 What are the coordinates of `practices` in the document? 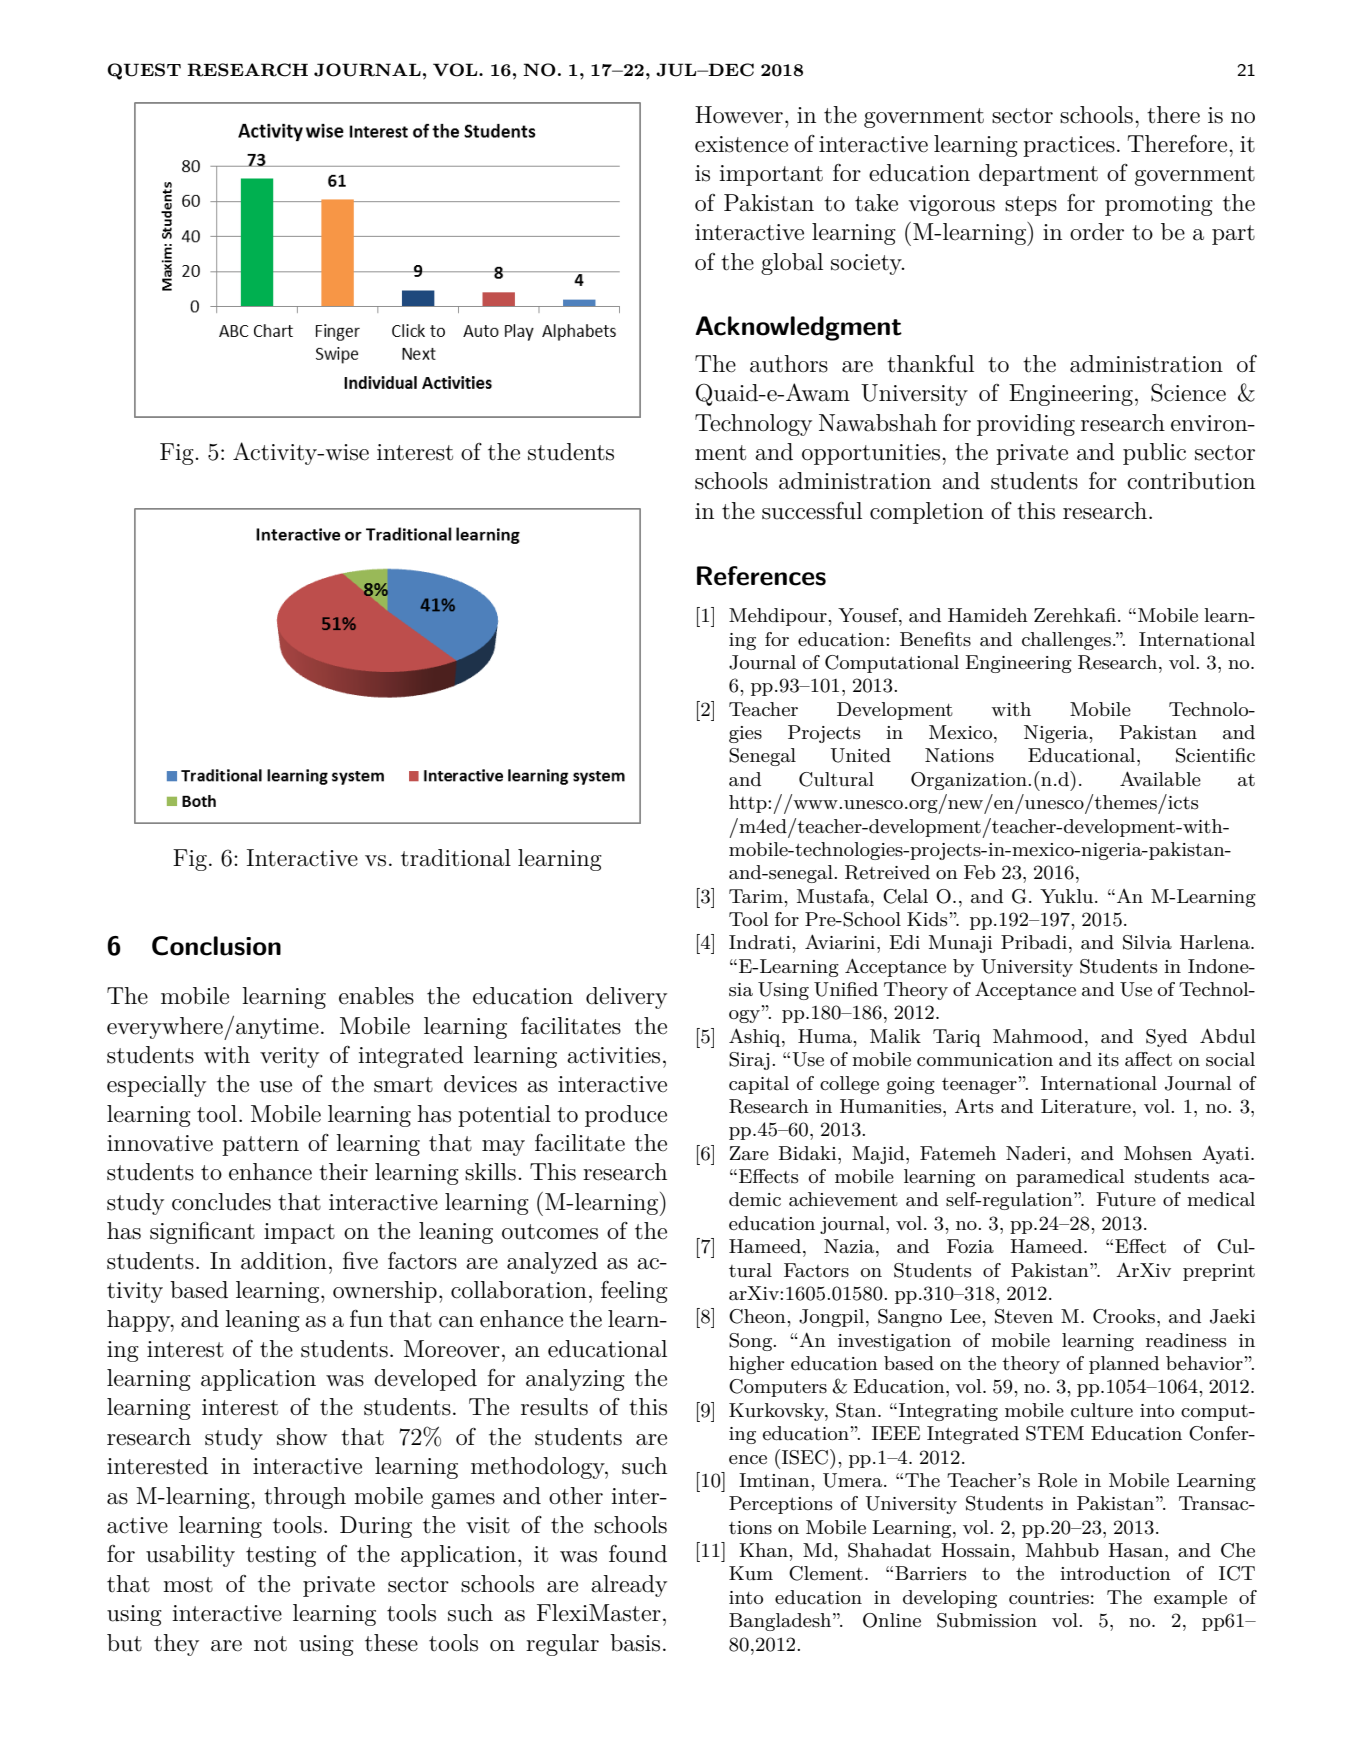 It's located at (1069, 146).
